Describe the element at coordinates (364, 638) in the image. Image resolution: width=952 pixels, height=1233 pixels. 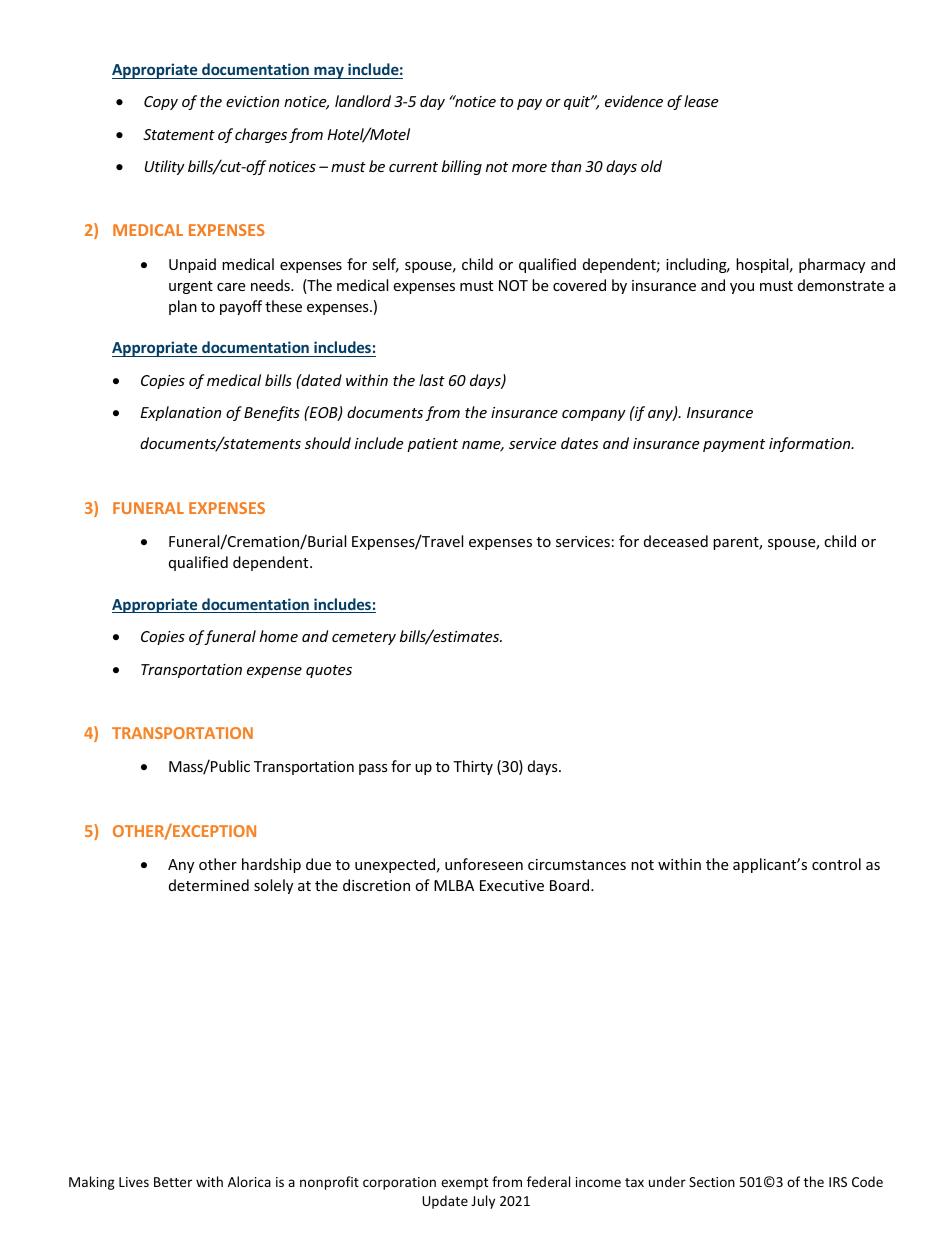
I see `cemetery` at that location.
